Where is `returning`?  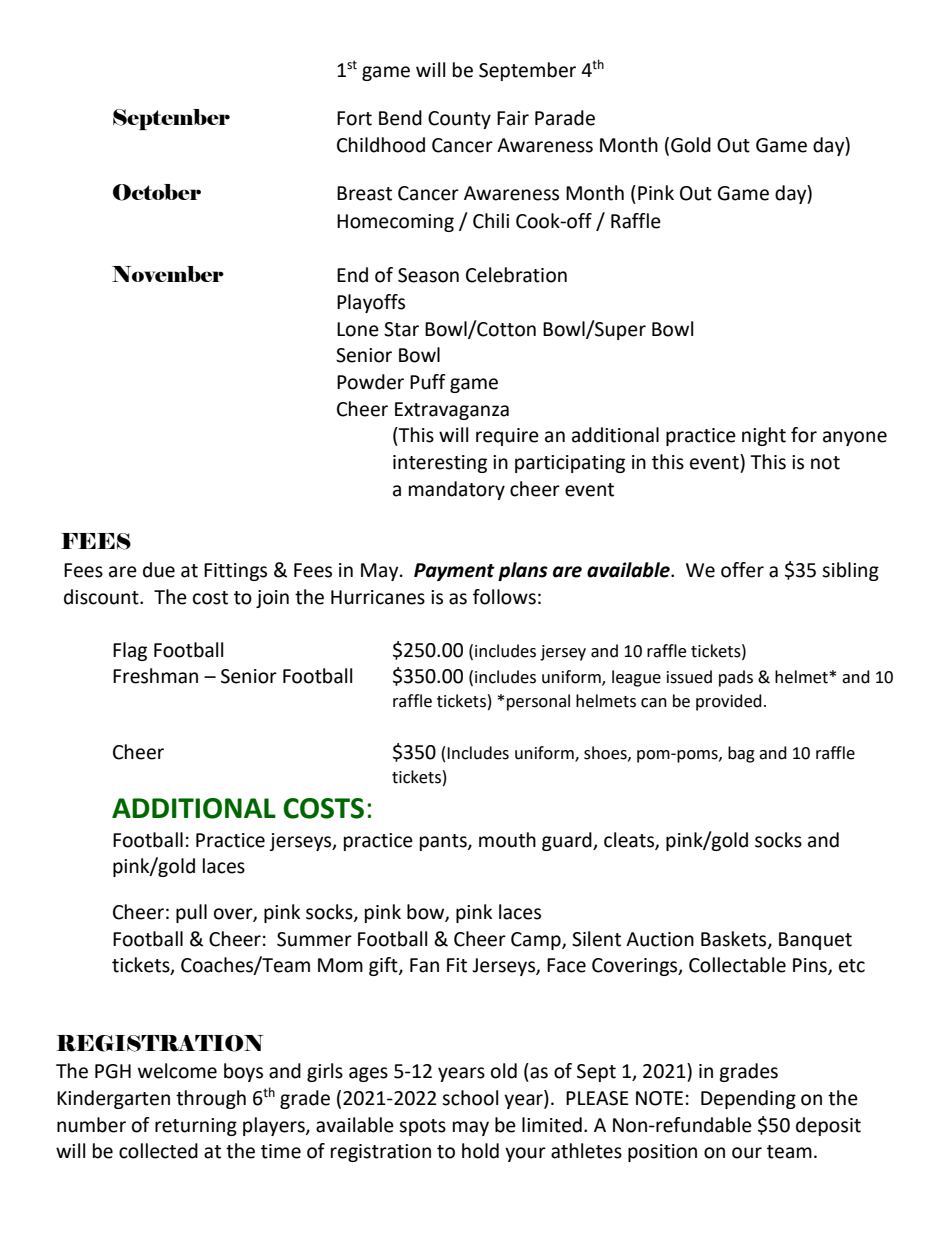 returning is located at coordinates (196, 1127).
